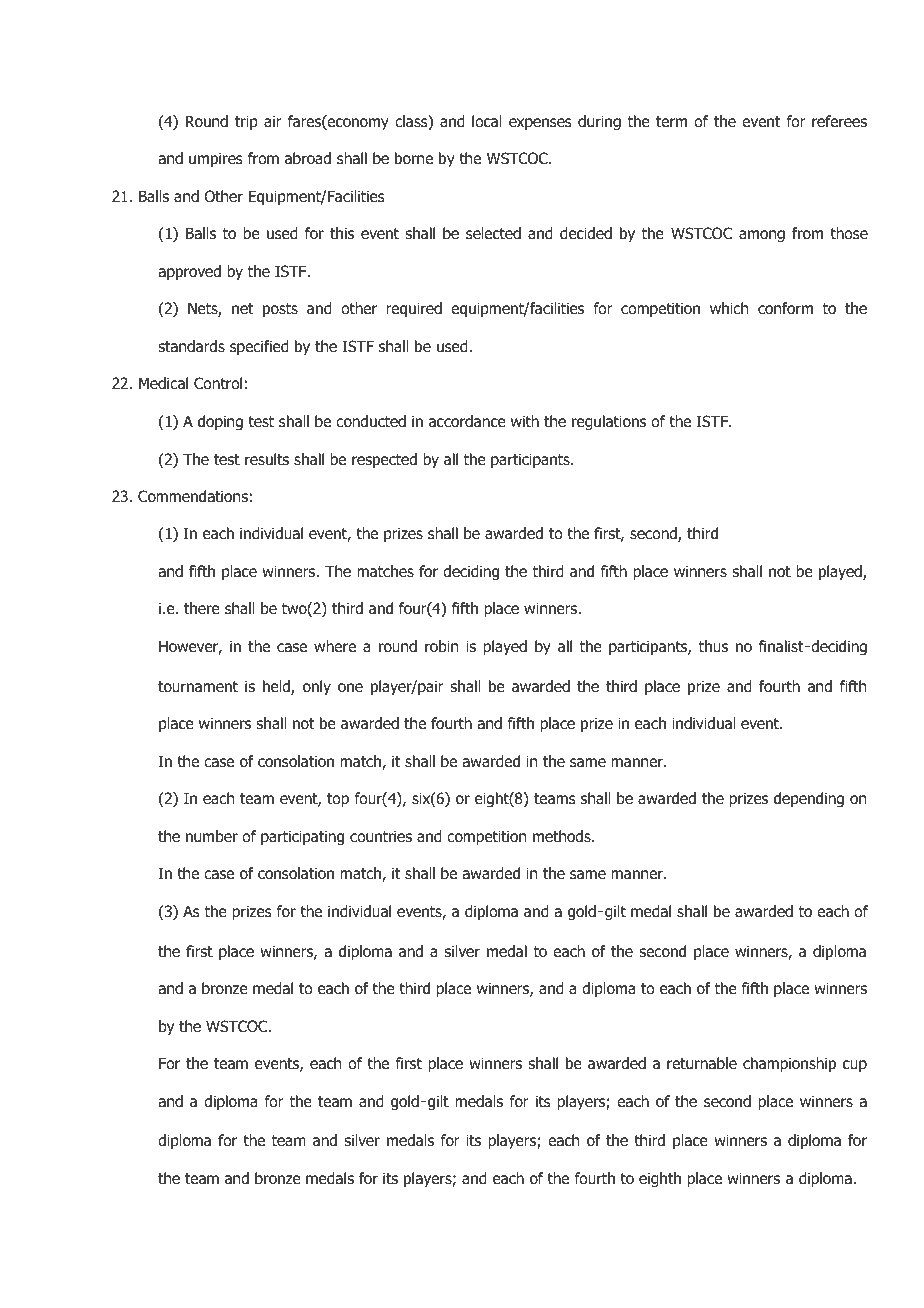 Image resolution: width=924 pixels, height=1308 pixels. What do you see at coordinates (487, 121) in the screenshot?
I see `local` at bounding box center [487, 121].
